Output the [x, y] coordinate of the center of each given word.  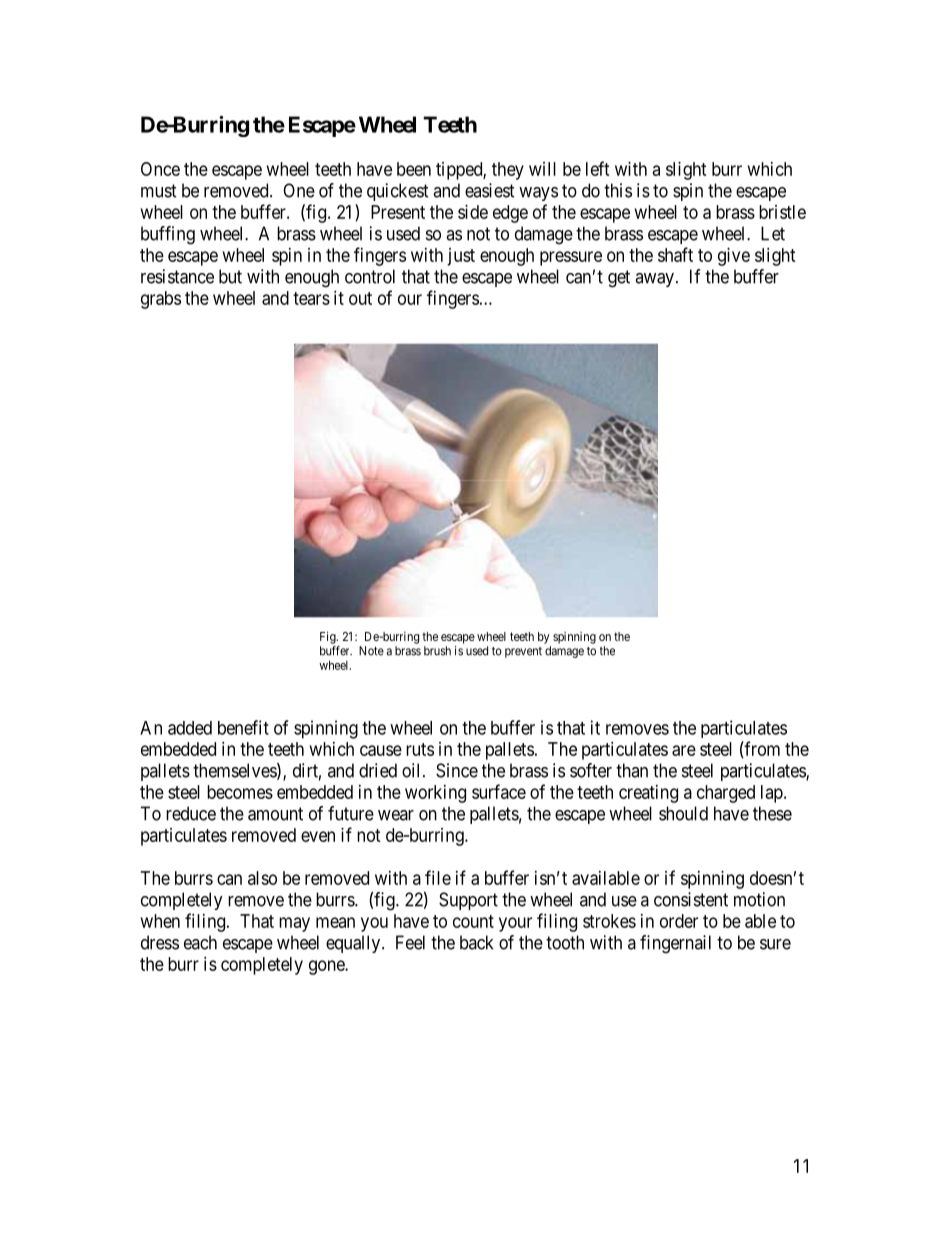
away [654, 280]
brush [437, 651]
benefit [243, 727]
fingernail [675, 944]
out [360, 298]
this [618, 190]
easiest [490, 190]
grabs [161, 300]
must [159, 191]
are [684, 750]
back [476, 942]
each [200, 942]
